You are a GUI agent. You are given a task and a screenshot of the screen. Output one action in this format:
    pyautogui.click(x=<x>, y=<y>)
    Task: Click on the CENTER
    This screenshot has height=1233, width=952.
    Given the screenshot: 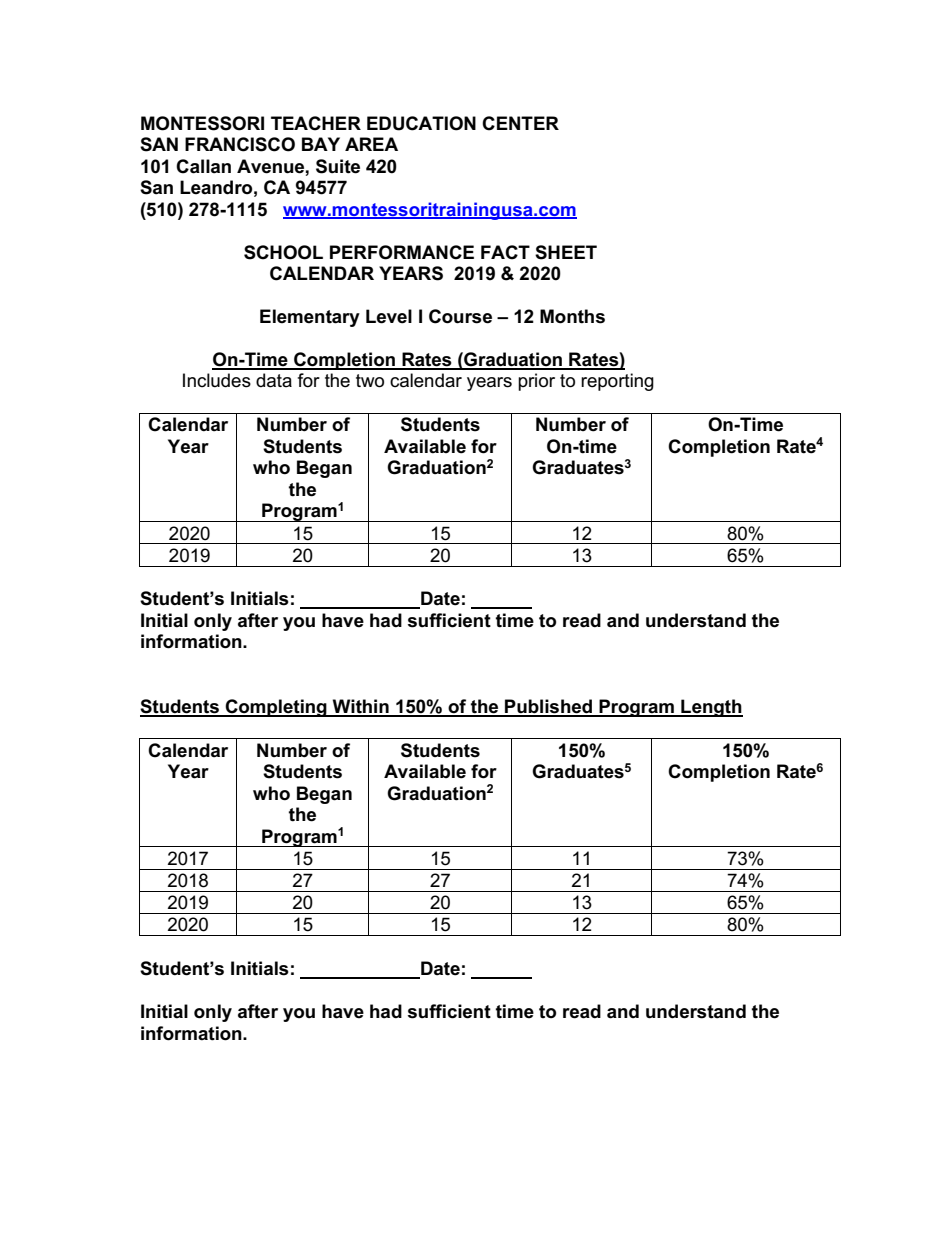 What is the action you would take?
    pyautogui.click(x=520, y=123)
